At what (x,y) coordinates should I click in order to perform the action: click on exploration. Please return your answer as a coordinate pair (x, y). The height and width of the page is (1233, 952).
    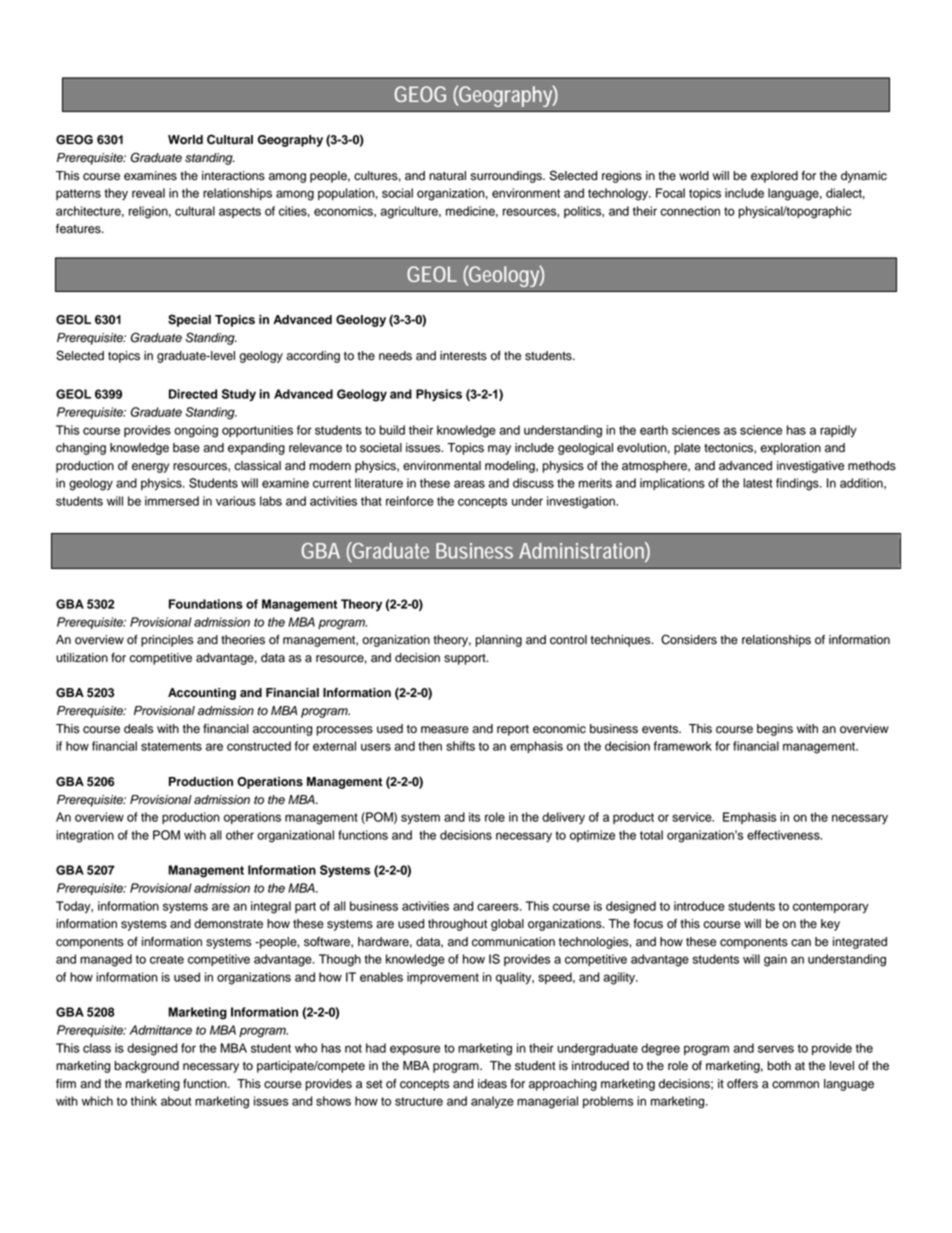
    Looking at the image, I should click on (790, 449).
